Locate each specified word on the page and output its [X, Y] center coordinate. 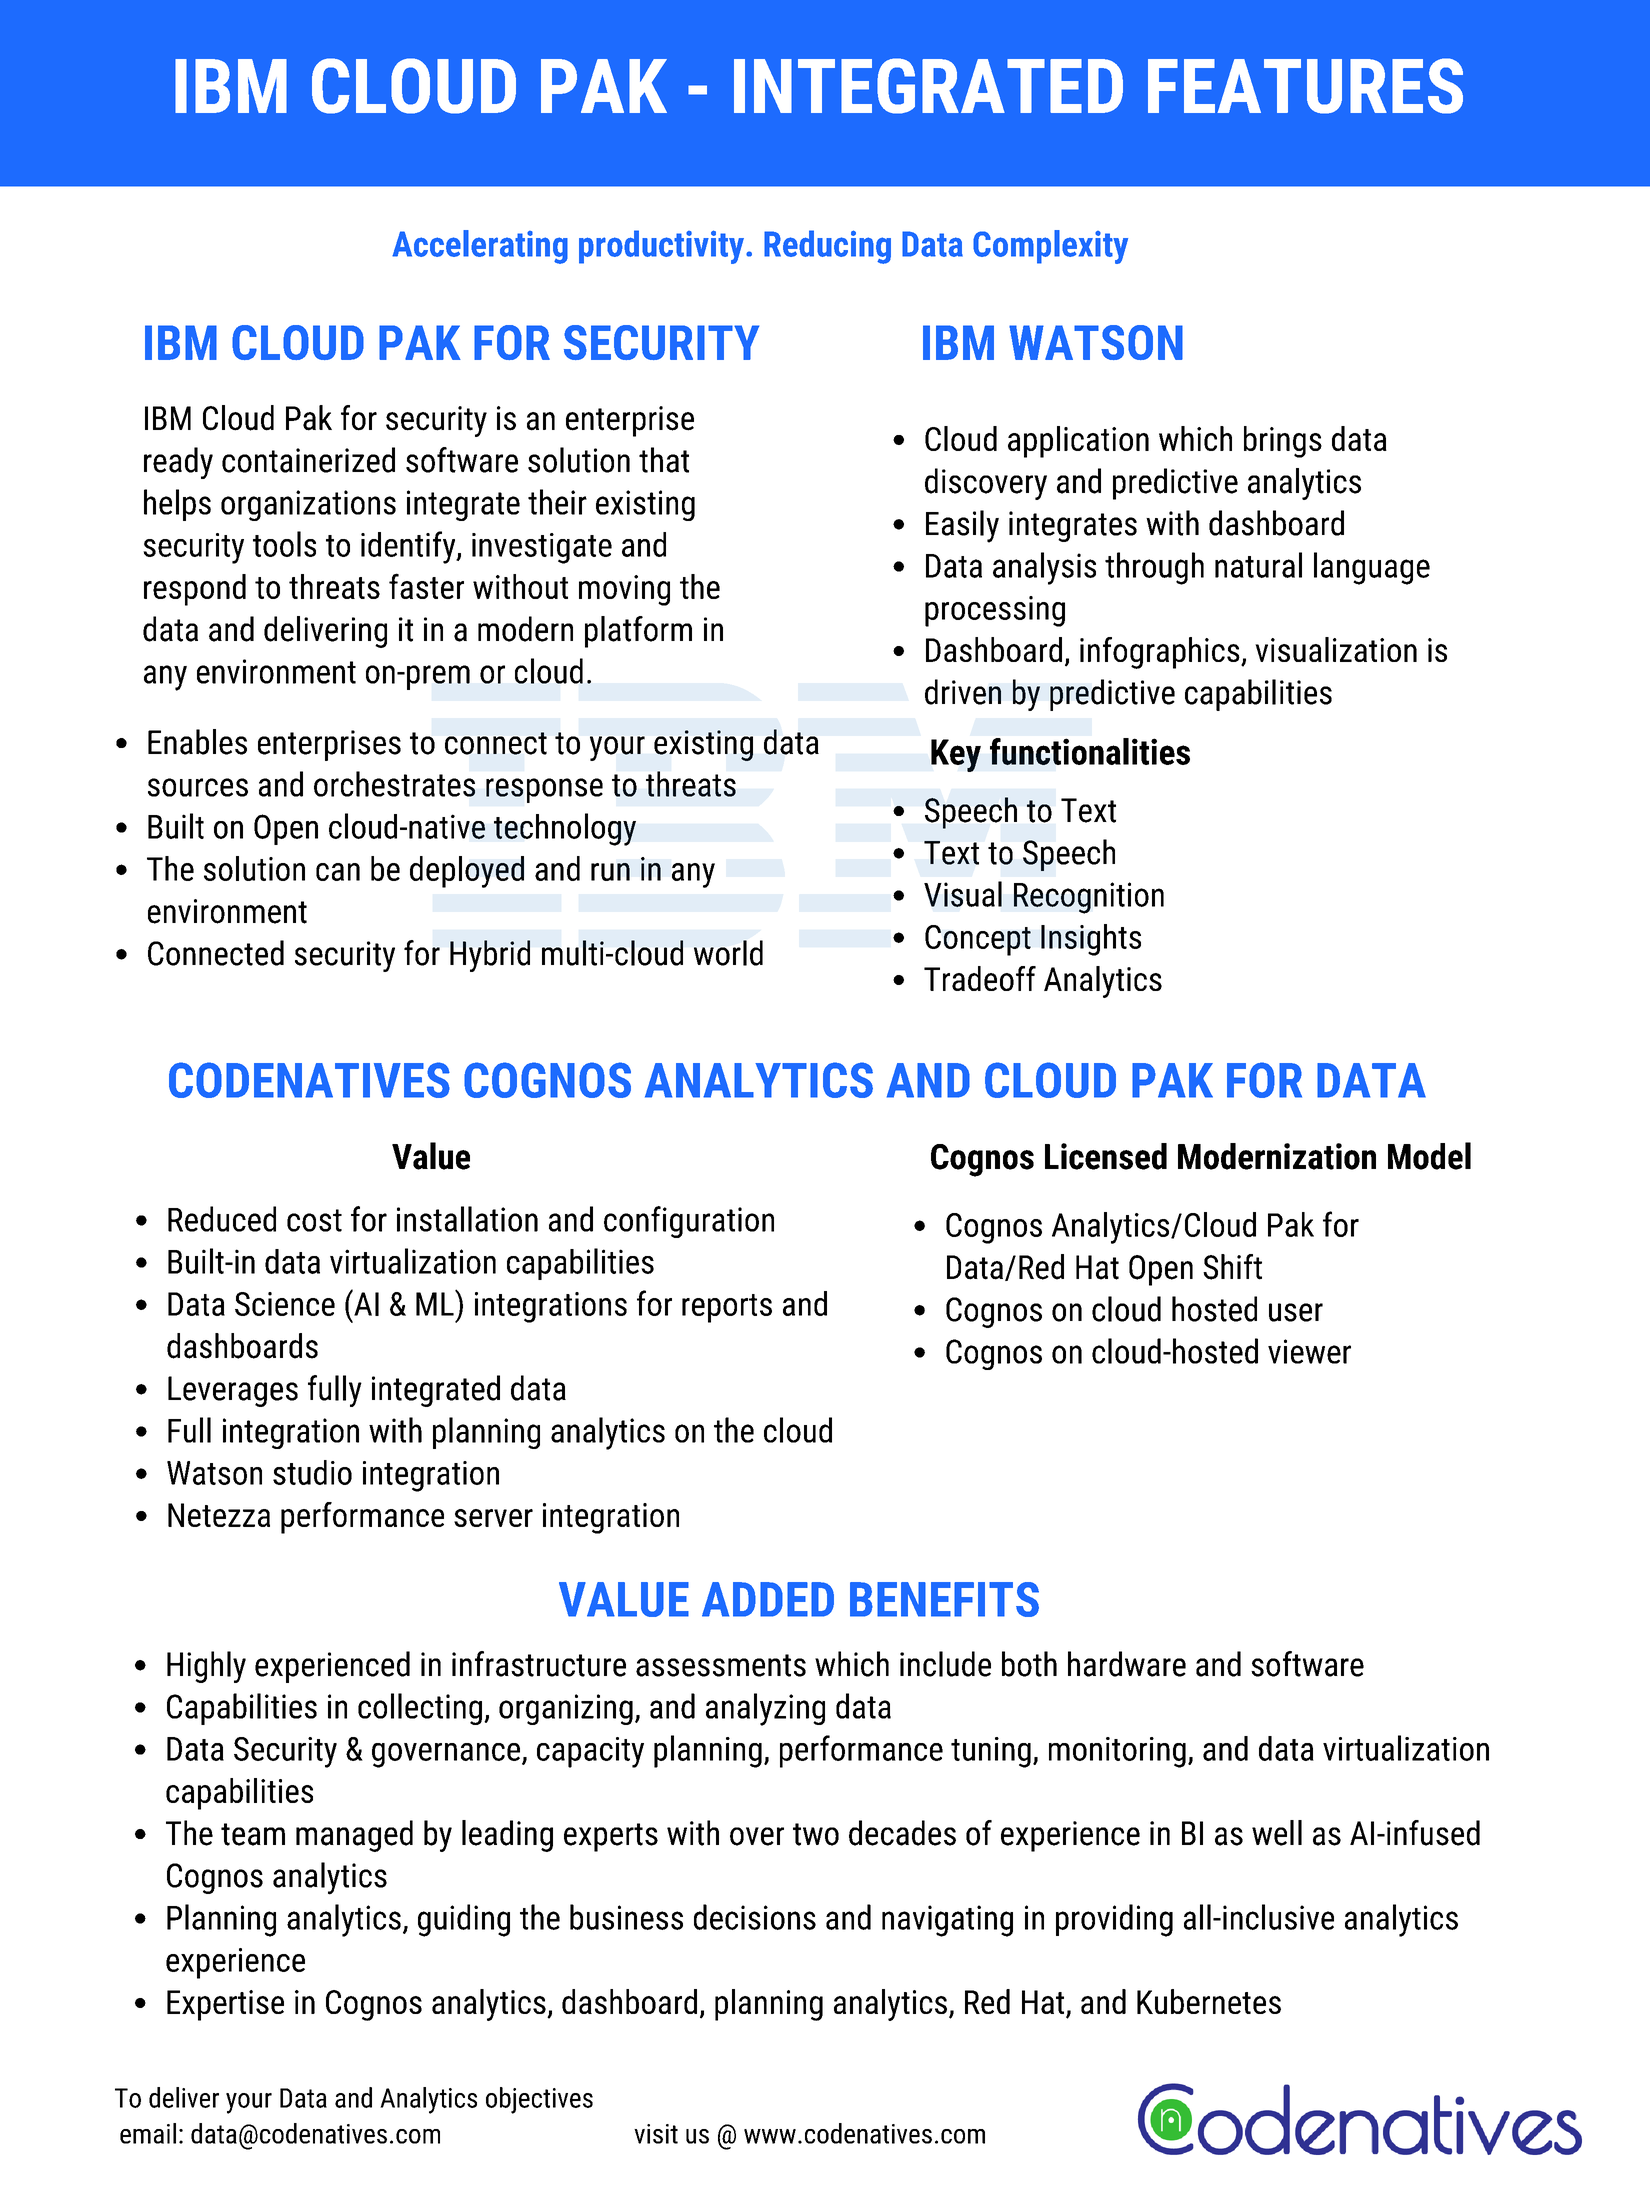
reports [727, 1308]
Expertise [225, 2005]
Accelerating [480, 247]
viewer [1309, 1351]
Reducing [827, 247]
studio [312, 1472]
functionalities [1090, 751]
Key [956, 755]
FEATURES [1305, 86]
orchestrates [394, 784]
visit [656, 2134]
